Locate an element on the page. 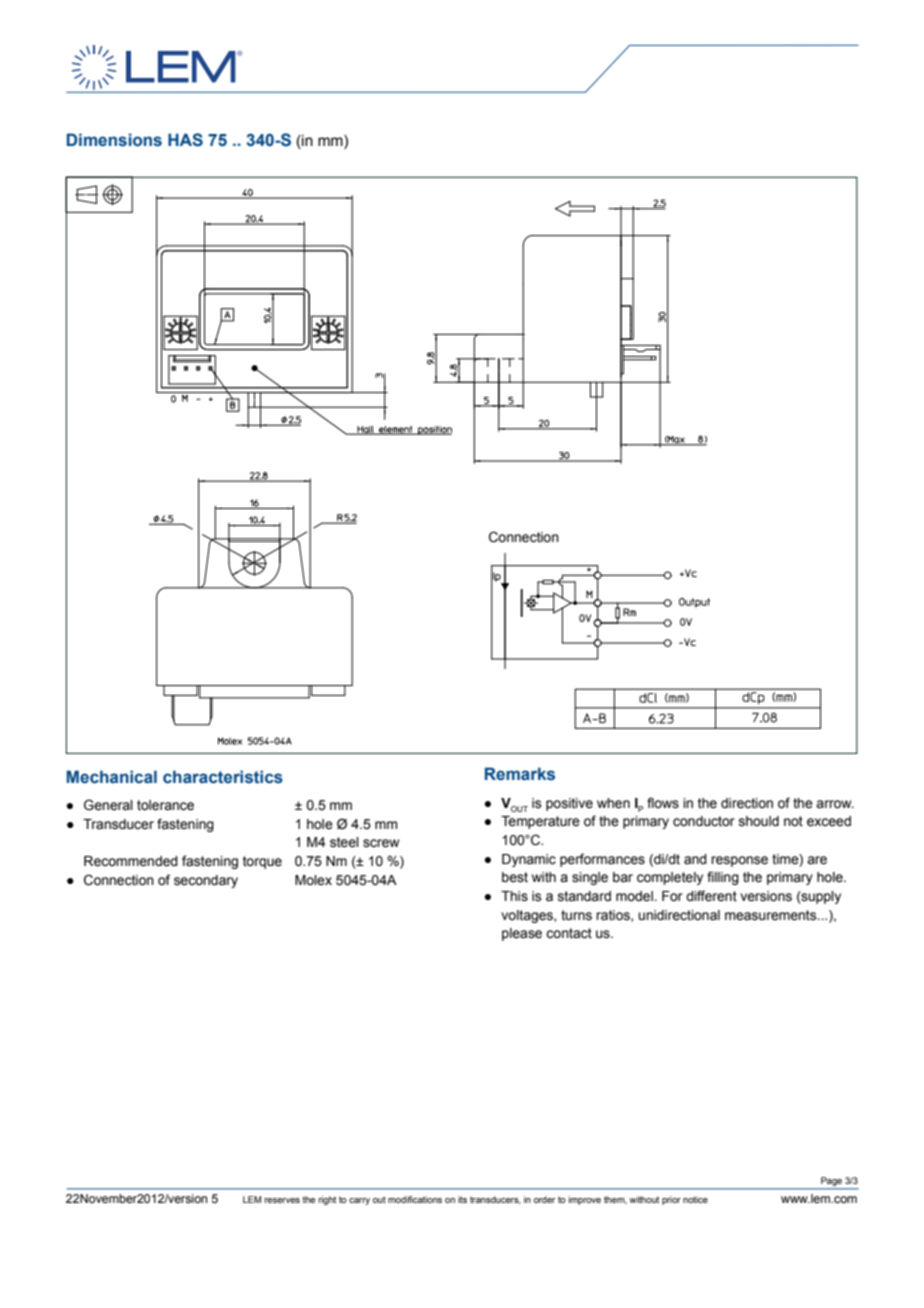 The width and height of the document is (924, 1308). reserves is located at coordinates (282, 1200).
